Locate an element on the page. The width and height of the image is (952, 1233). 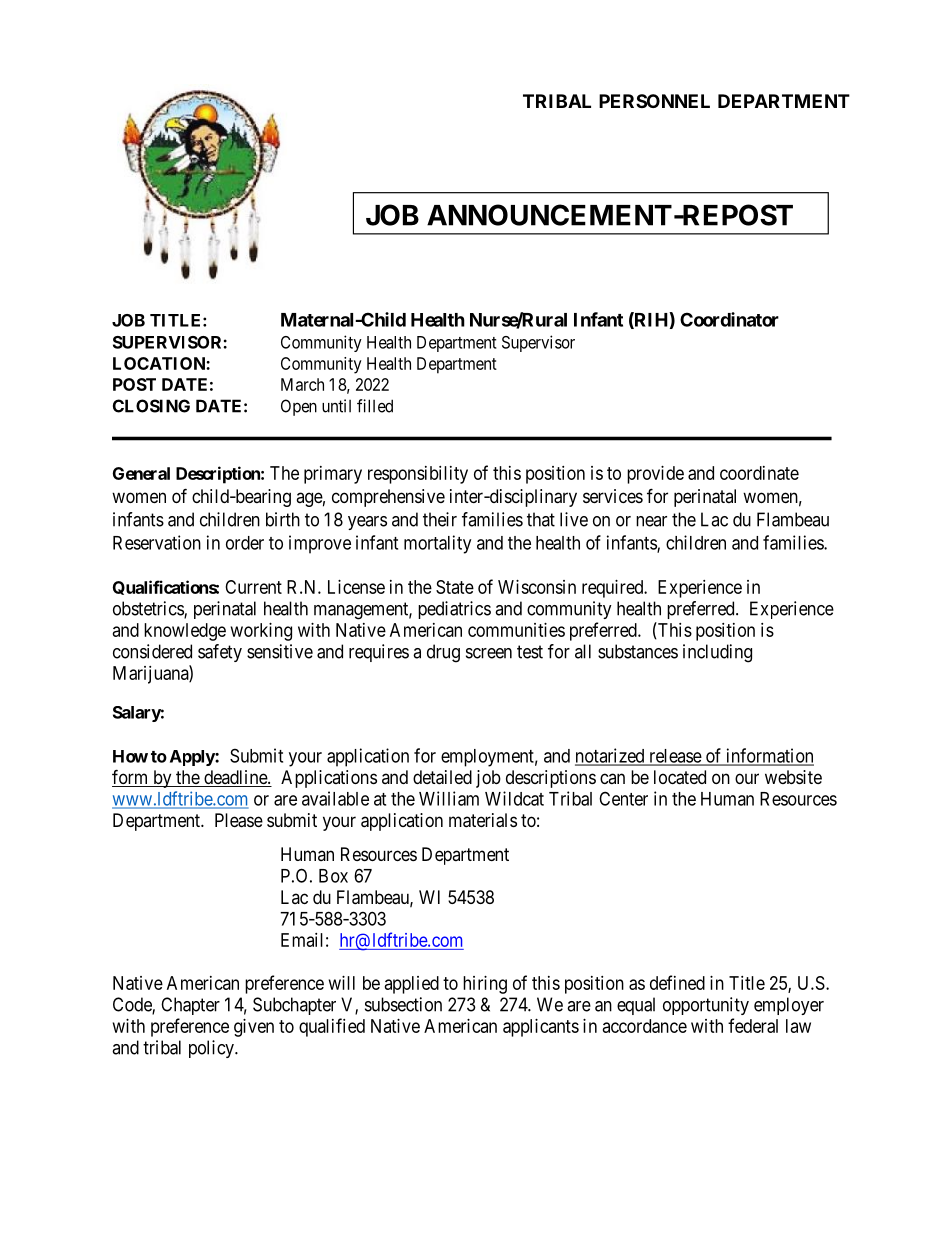
Current is located at coordinates (253, 587).
